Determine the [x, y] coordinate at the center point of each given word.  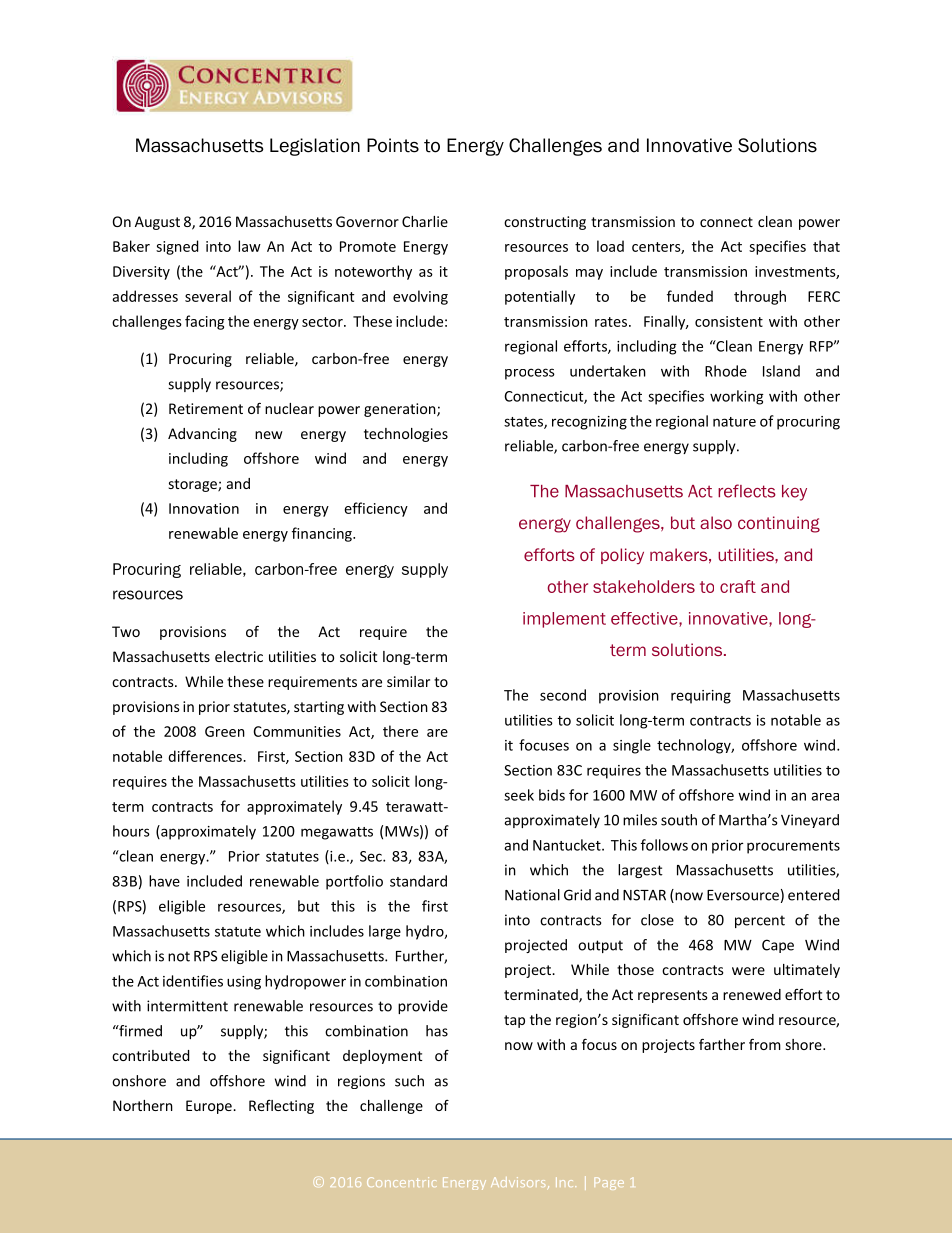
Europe [210, 1107]
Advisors [518, 1182]
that [826, 246]
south [679, 820]
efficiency [376, 509]
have [164, 881]
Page [609, 1183]
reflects [747, 491]
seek [519, 795]
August [157, 223]
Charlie [425, 221]
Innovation [204, 508]
